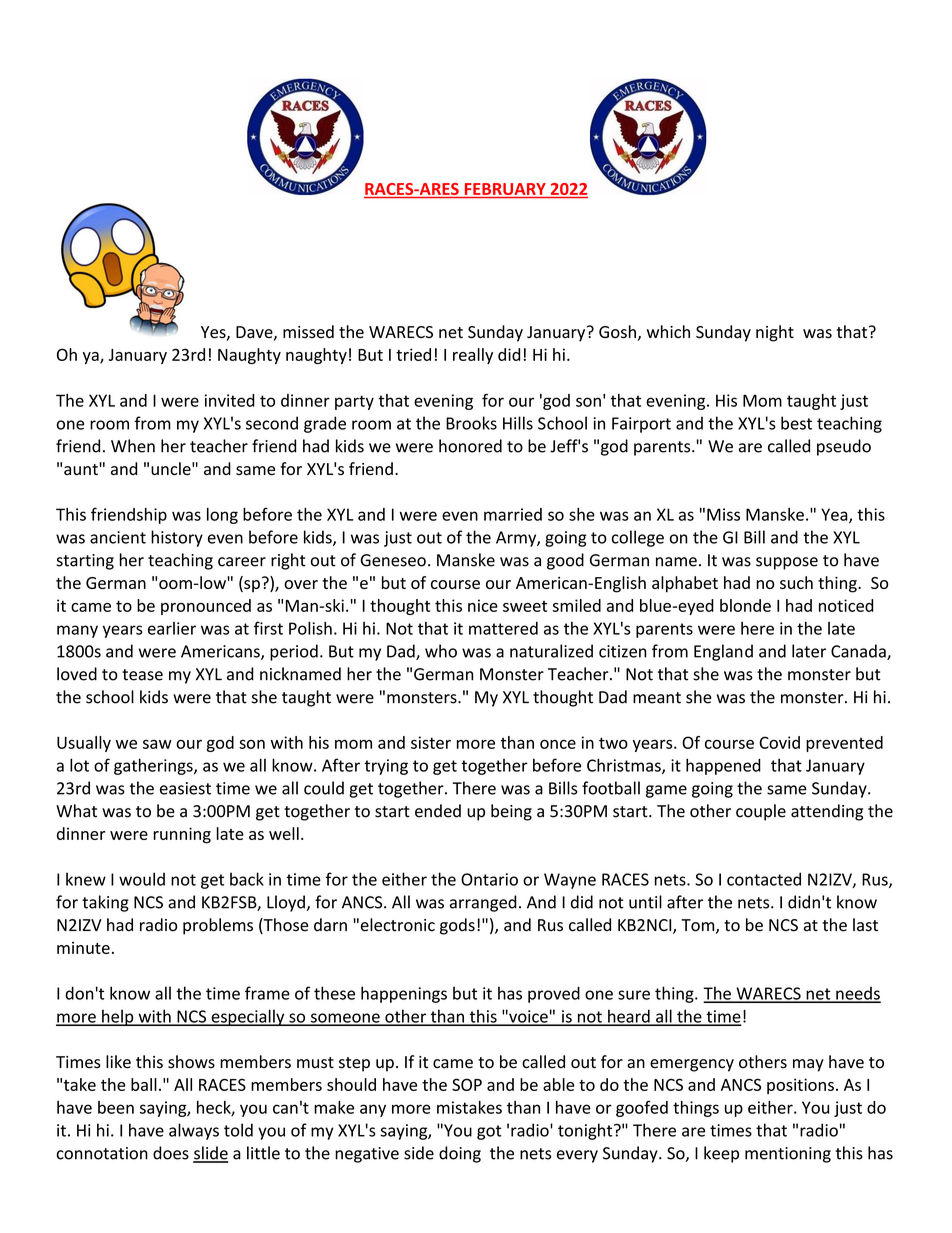 The width and height of the screenshot is (952, 1233). I want to click on who, so click(441, 651).
